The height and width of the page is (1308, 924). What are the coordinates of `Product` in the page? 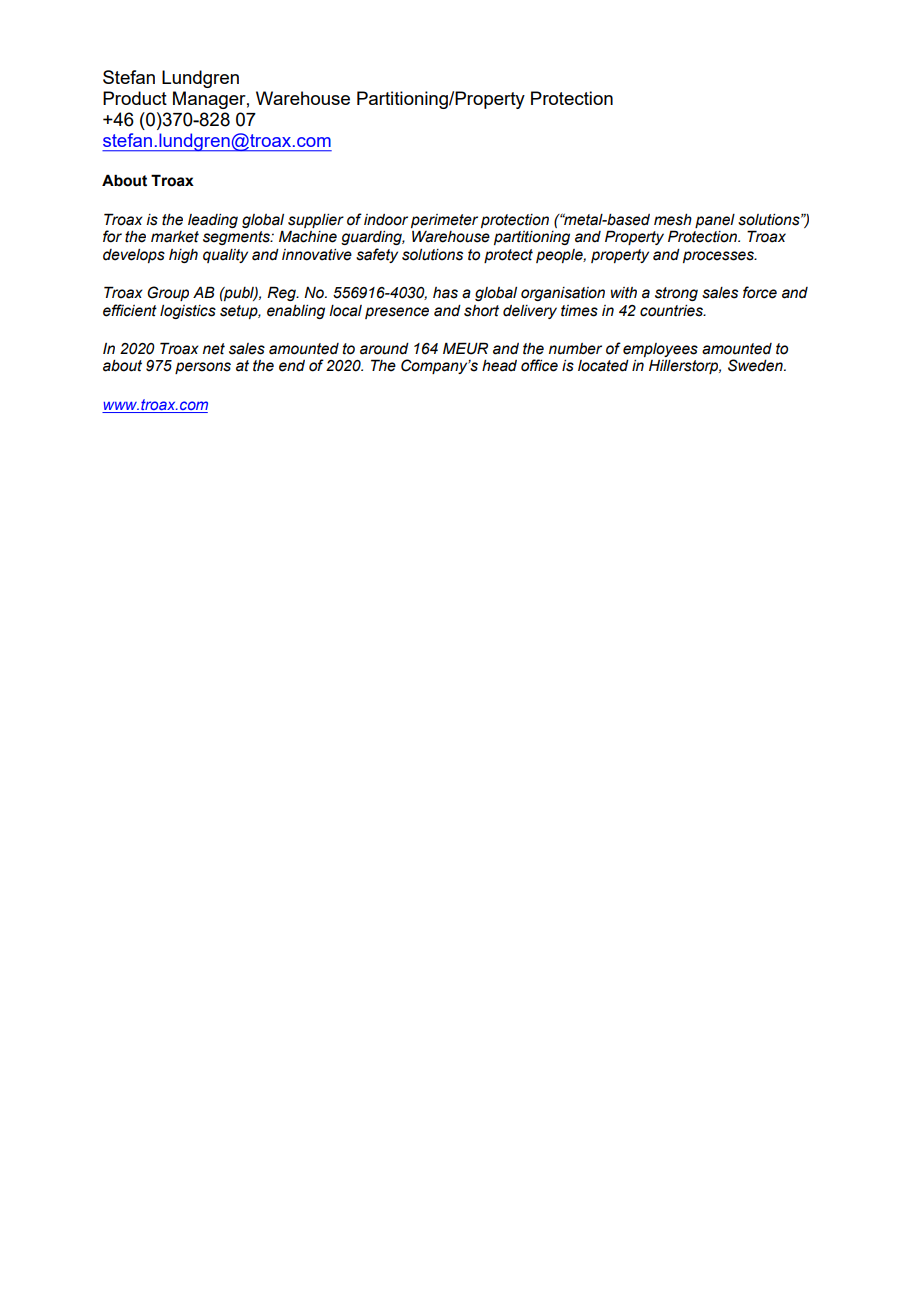 It's located at (135, 98).
